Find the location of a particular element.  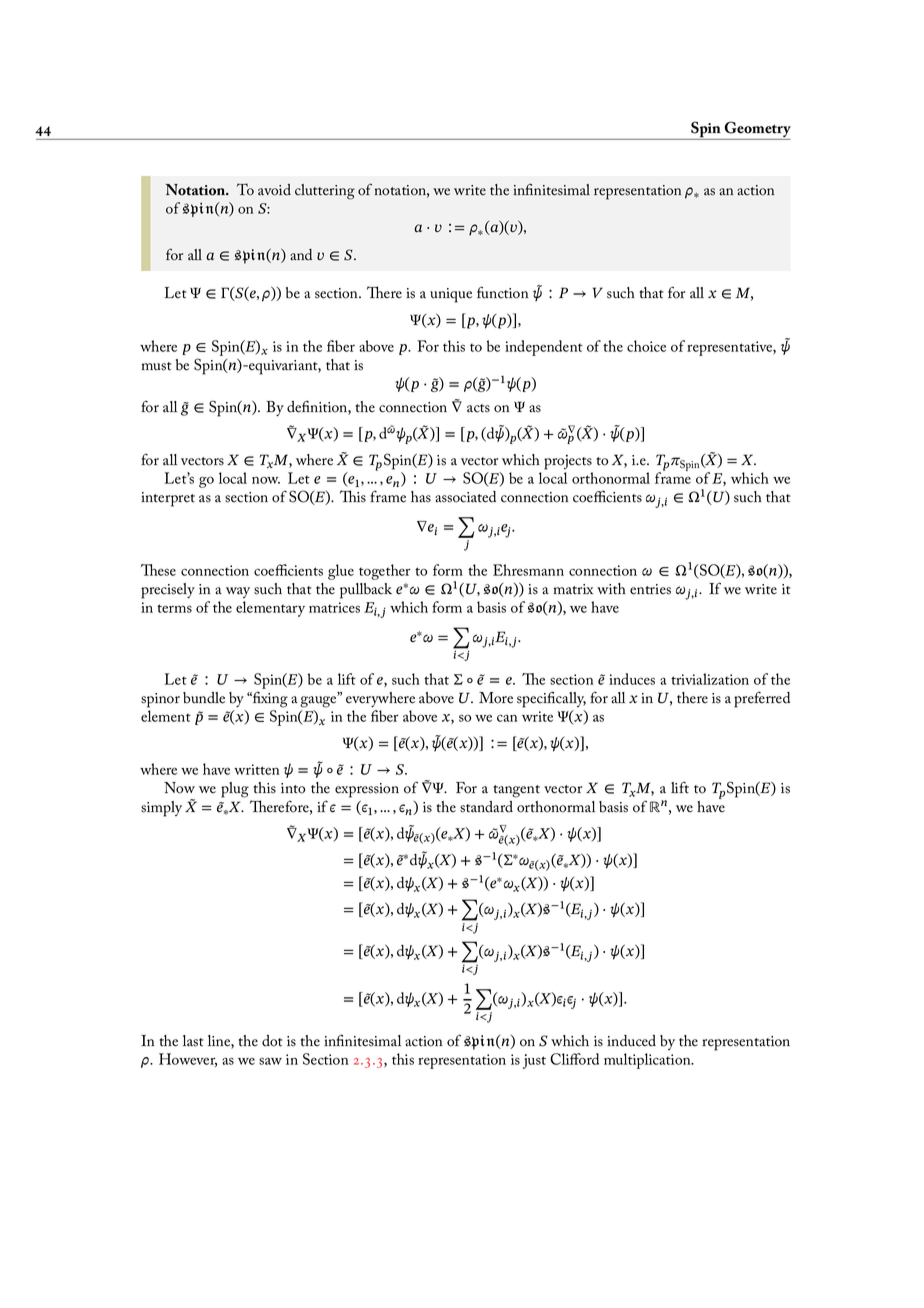

last is located at coordinates (193, 1041).
